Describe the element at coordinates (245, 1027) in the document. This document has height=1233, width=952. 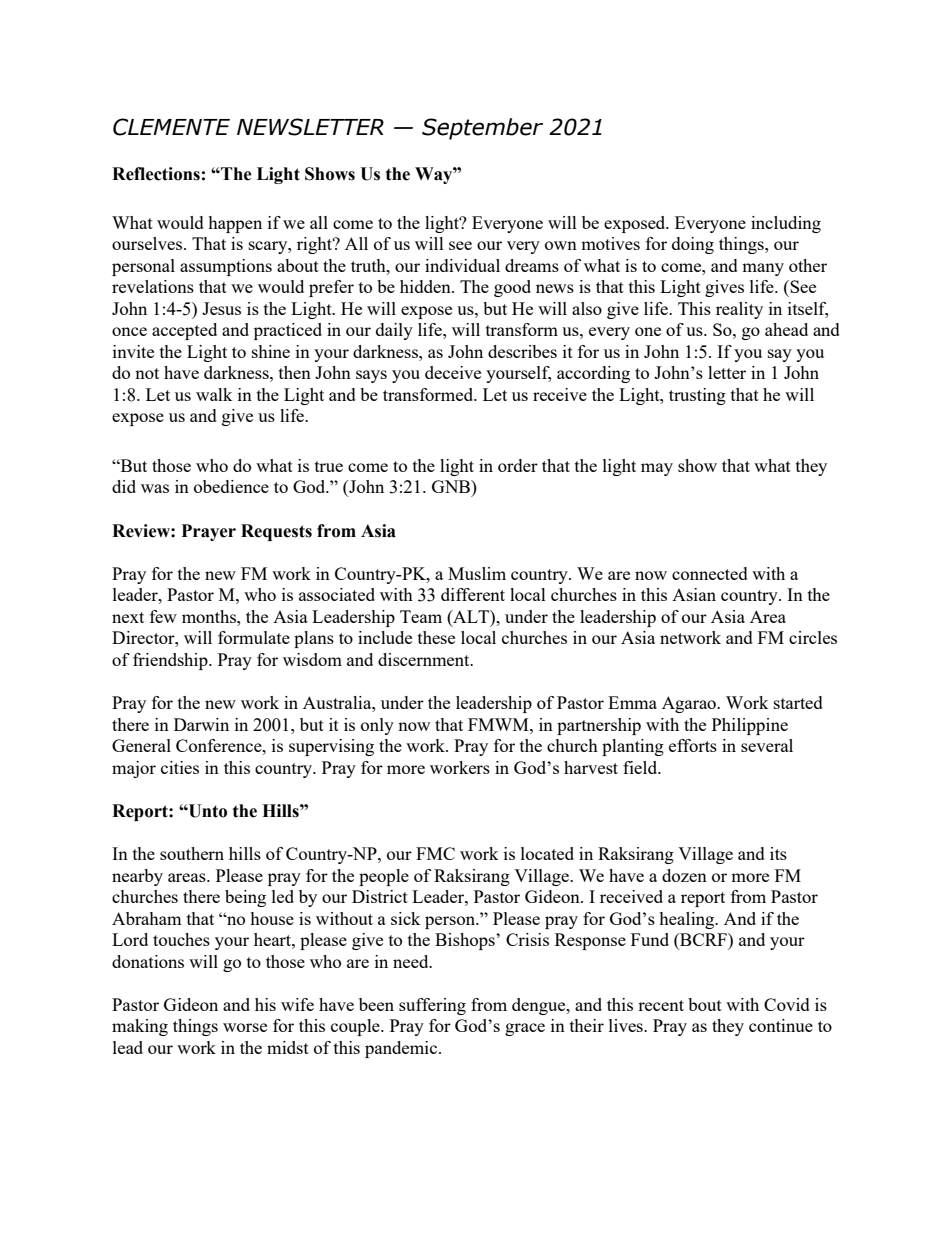
I see `worse` at that location.
